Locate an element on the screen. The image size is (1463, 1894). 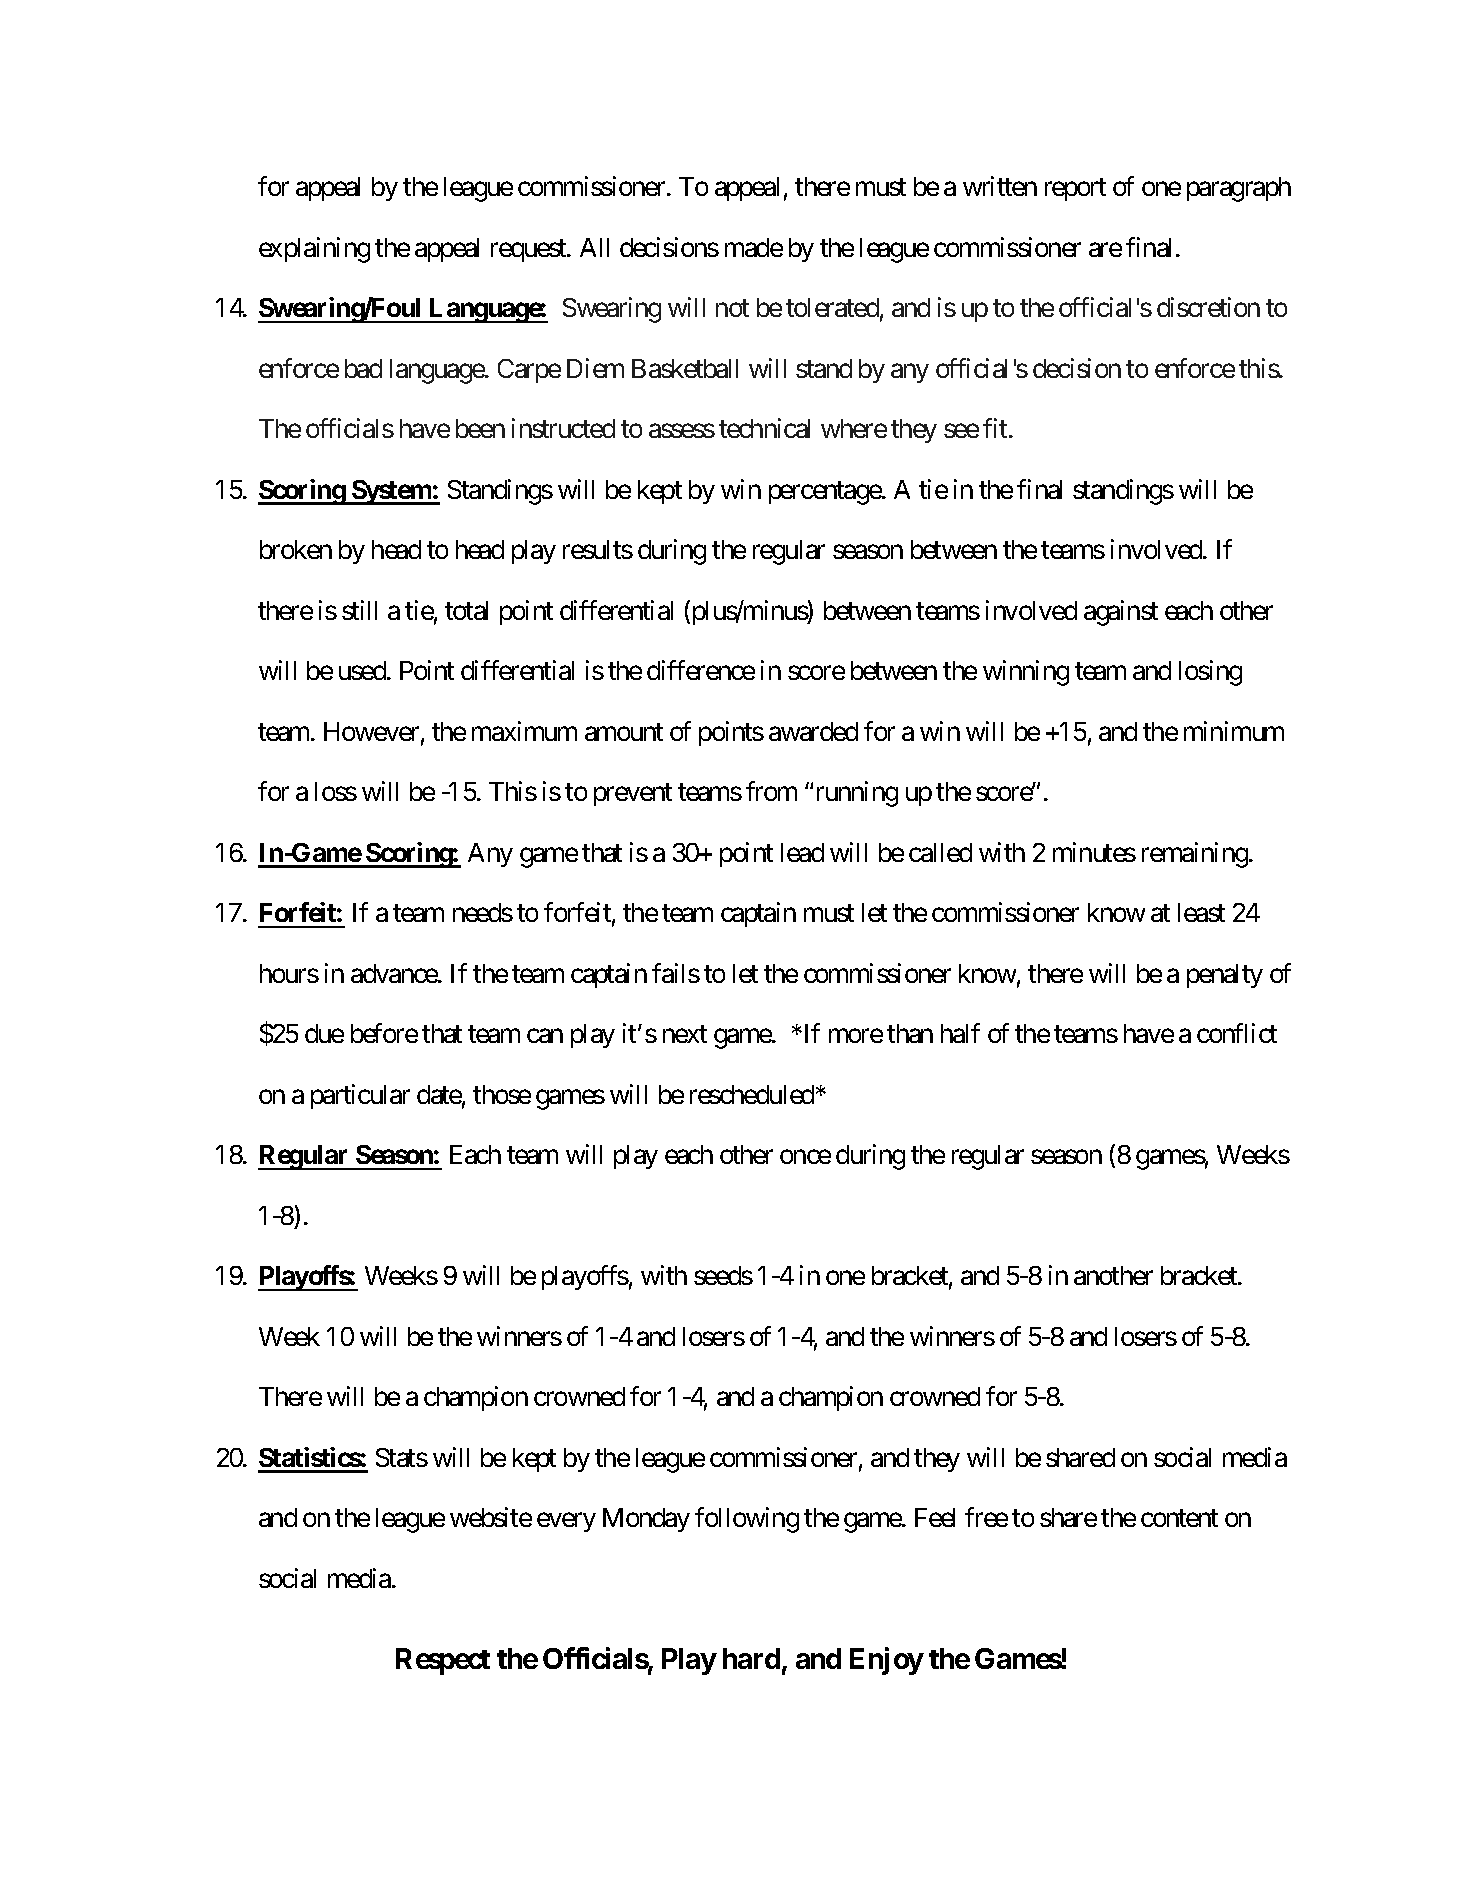
least is located at coordinates (1201, 912).
